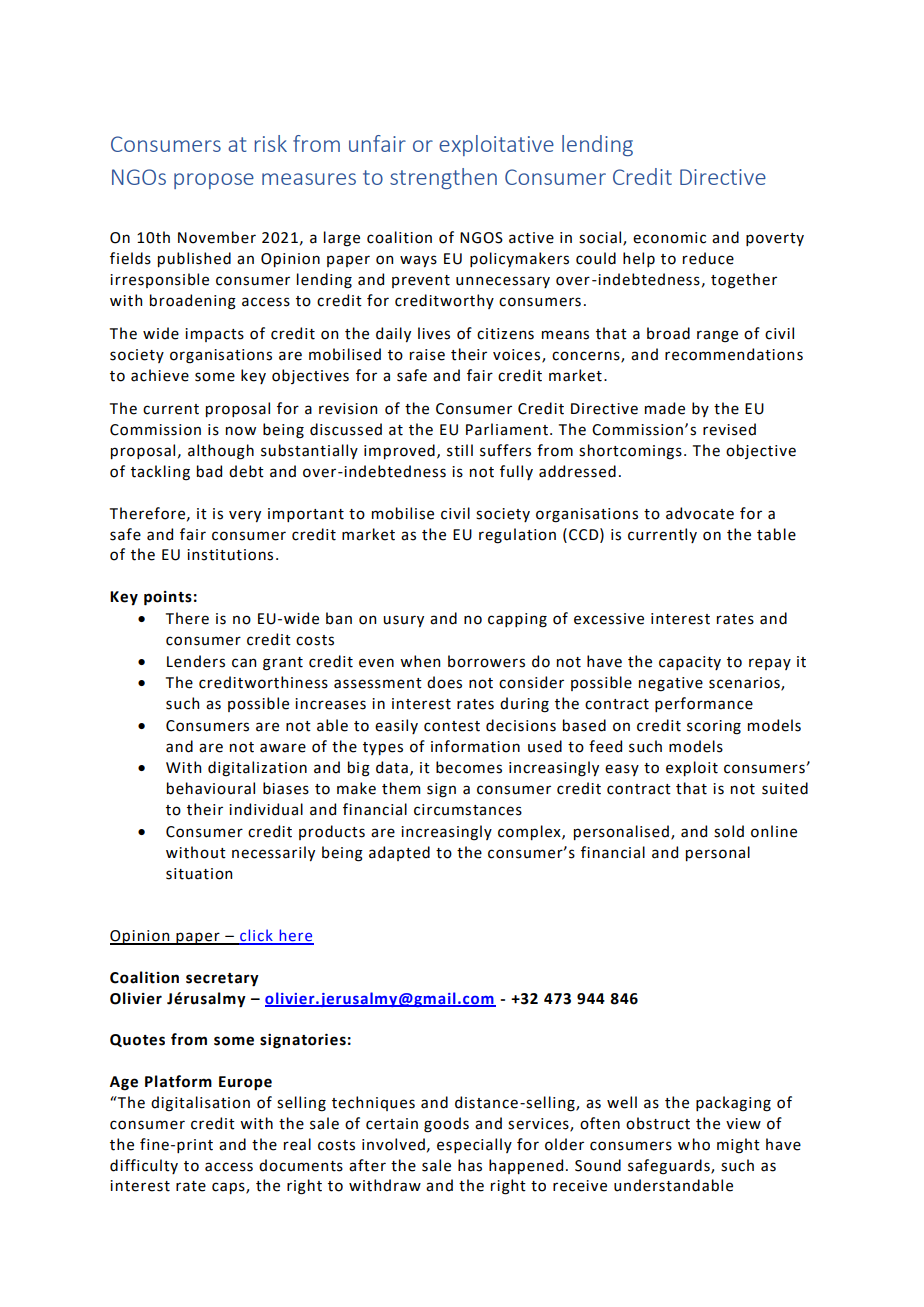 This screenshot has width=924, height=1307. What do you see at coordinates (470, 1165) in the screenshot?
I see `has` at bounding box center [470, 1165].
